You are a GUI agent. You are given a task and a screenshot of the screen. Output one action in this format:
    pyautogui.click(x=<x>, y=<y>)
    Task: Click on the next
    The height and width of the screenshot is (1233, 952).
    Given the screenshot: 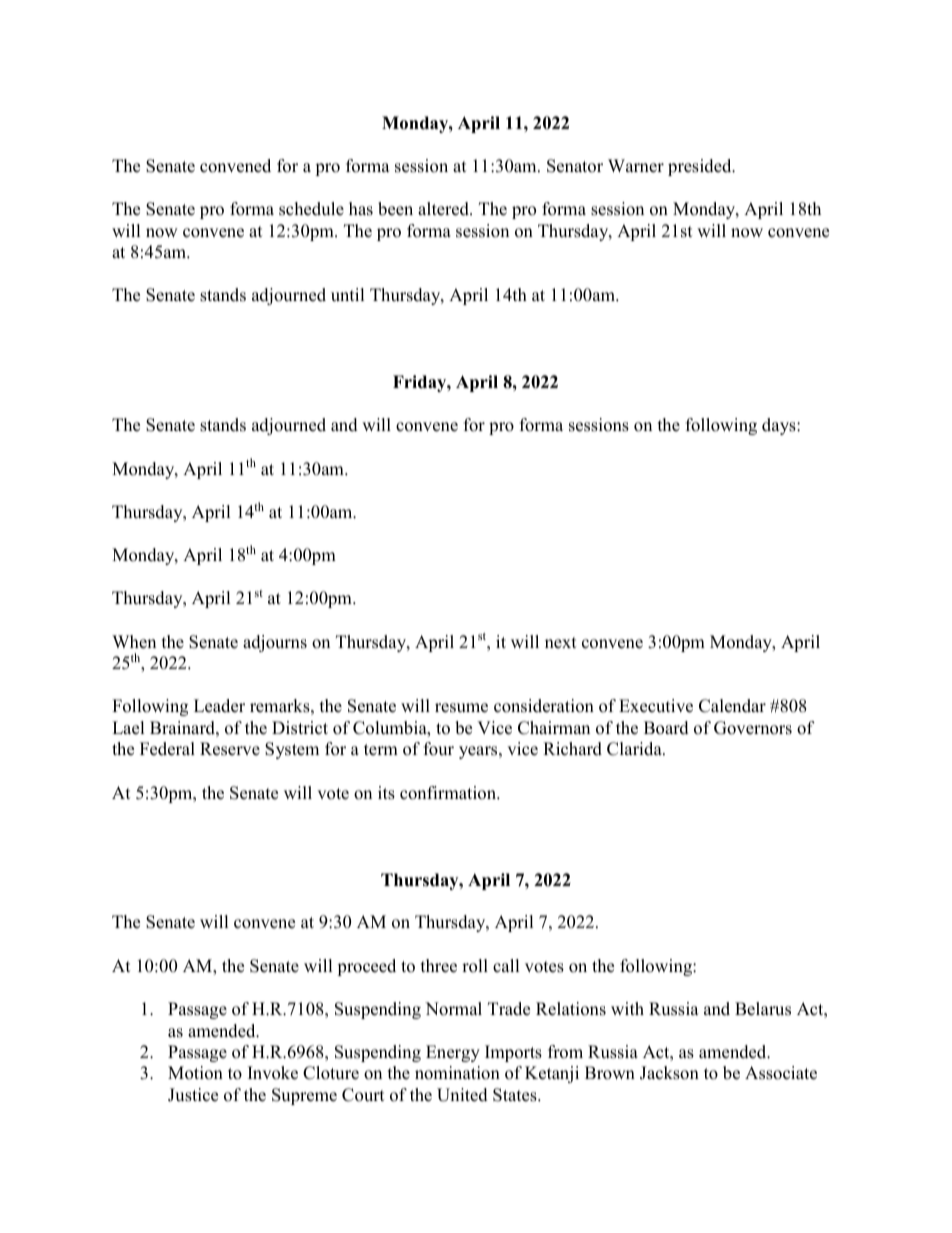 What is the action you would take?
    pyautogui.click(x=561, y=643)
